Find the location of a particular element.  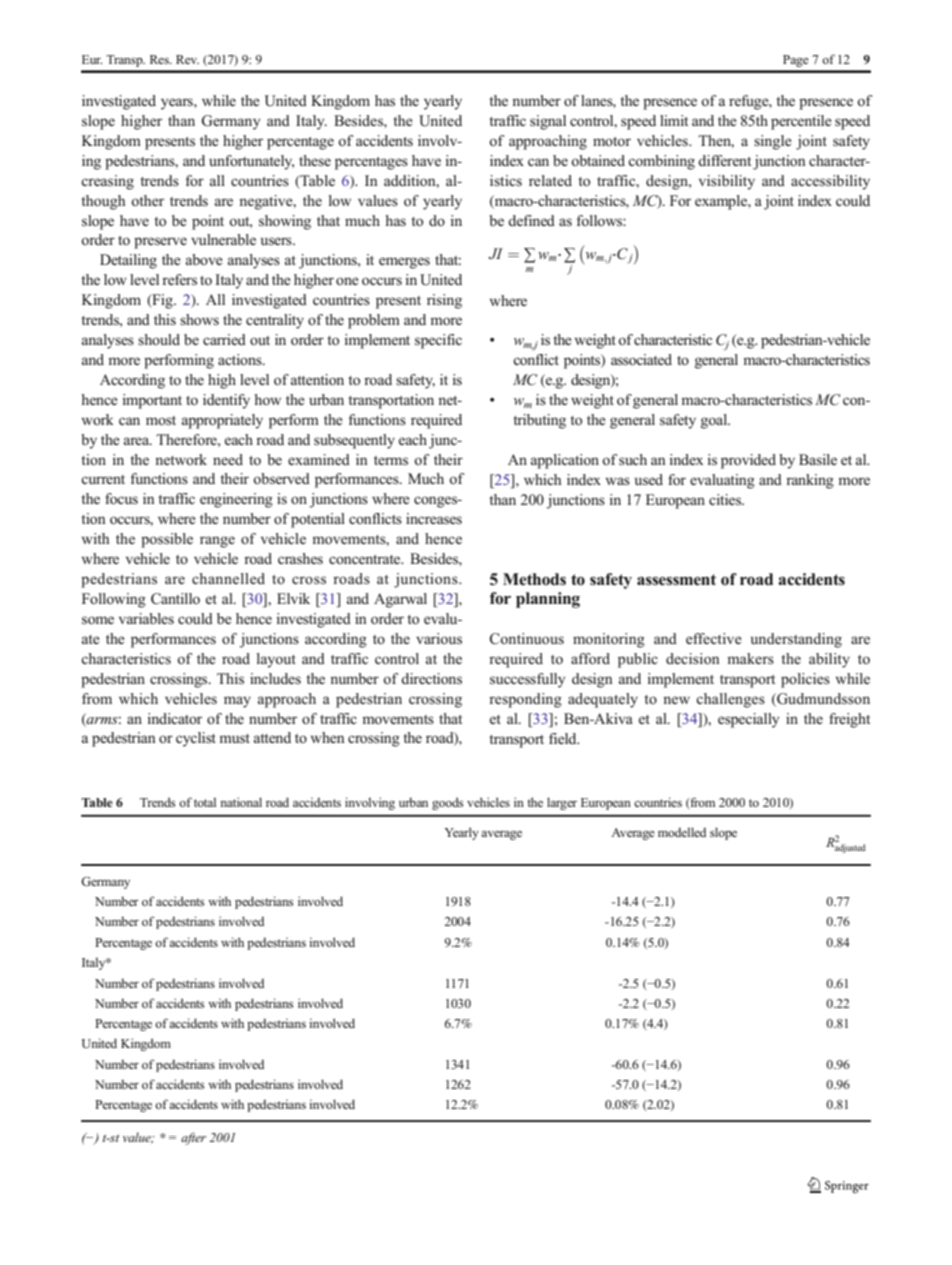

Page is located at coordinates (796, 61).
